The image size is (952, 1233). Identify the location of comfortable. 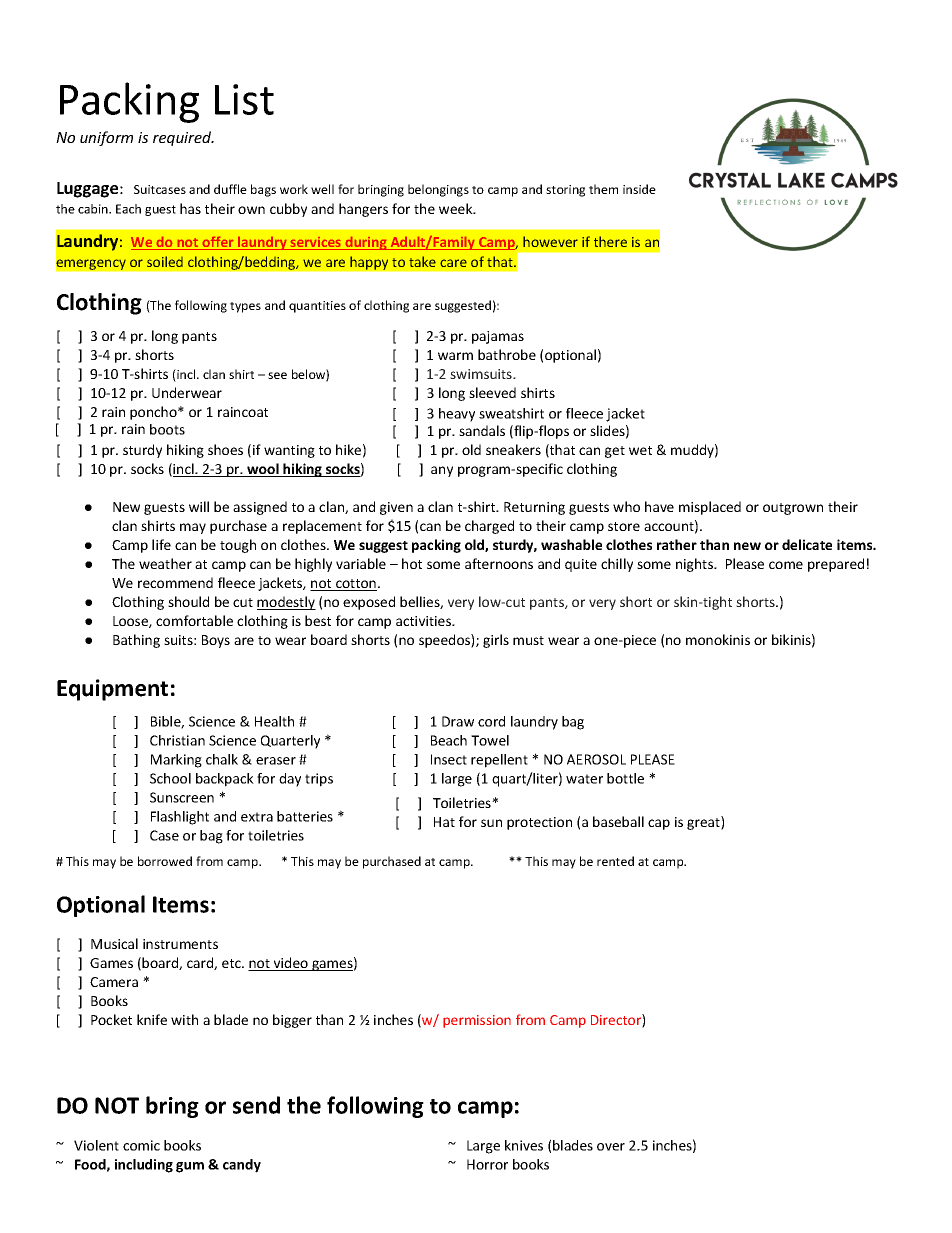
(194, 620).
